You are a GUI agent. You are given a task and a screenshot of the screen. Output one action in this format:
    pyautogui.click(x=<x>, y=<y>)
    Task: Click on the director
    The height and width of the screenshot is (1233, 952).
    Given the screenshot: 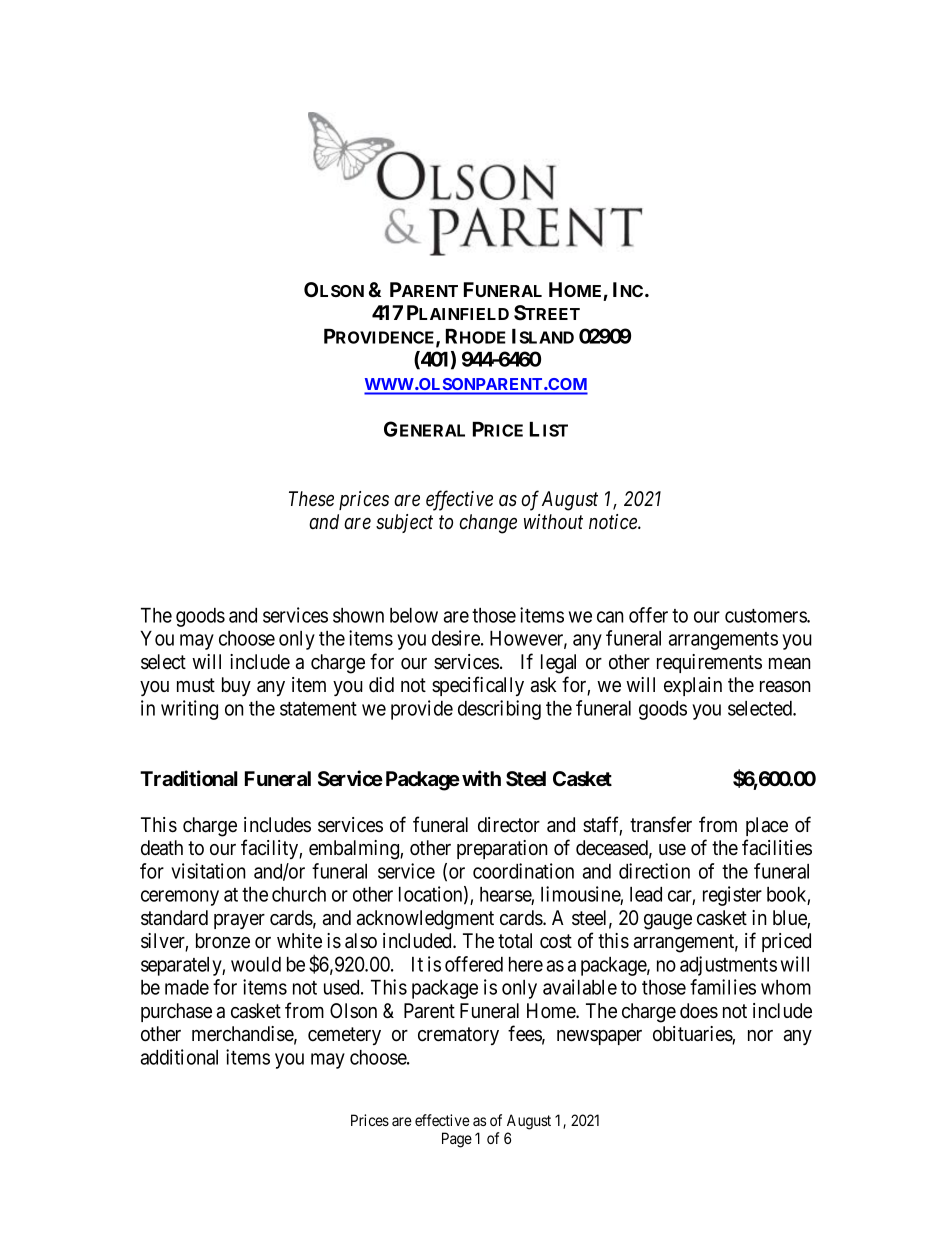 What is the action you would take?
    pyautogui.click(x=509, y=825)
